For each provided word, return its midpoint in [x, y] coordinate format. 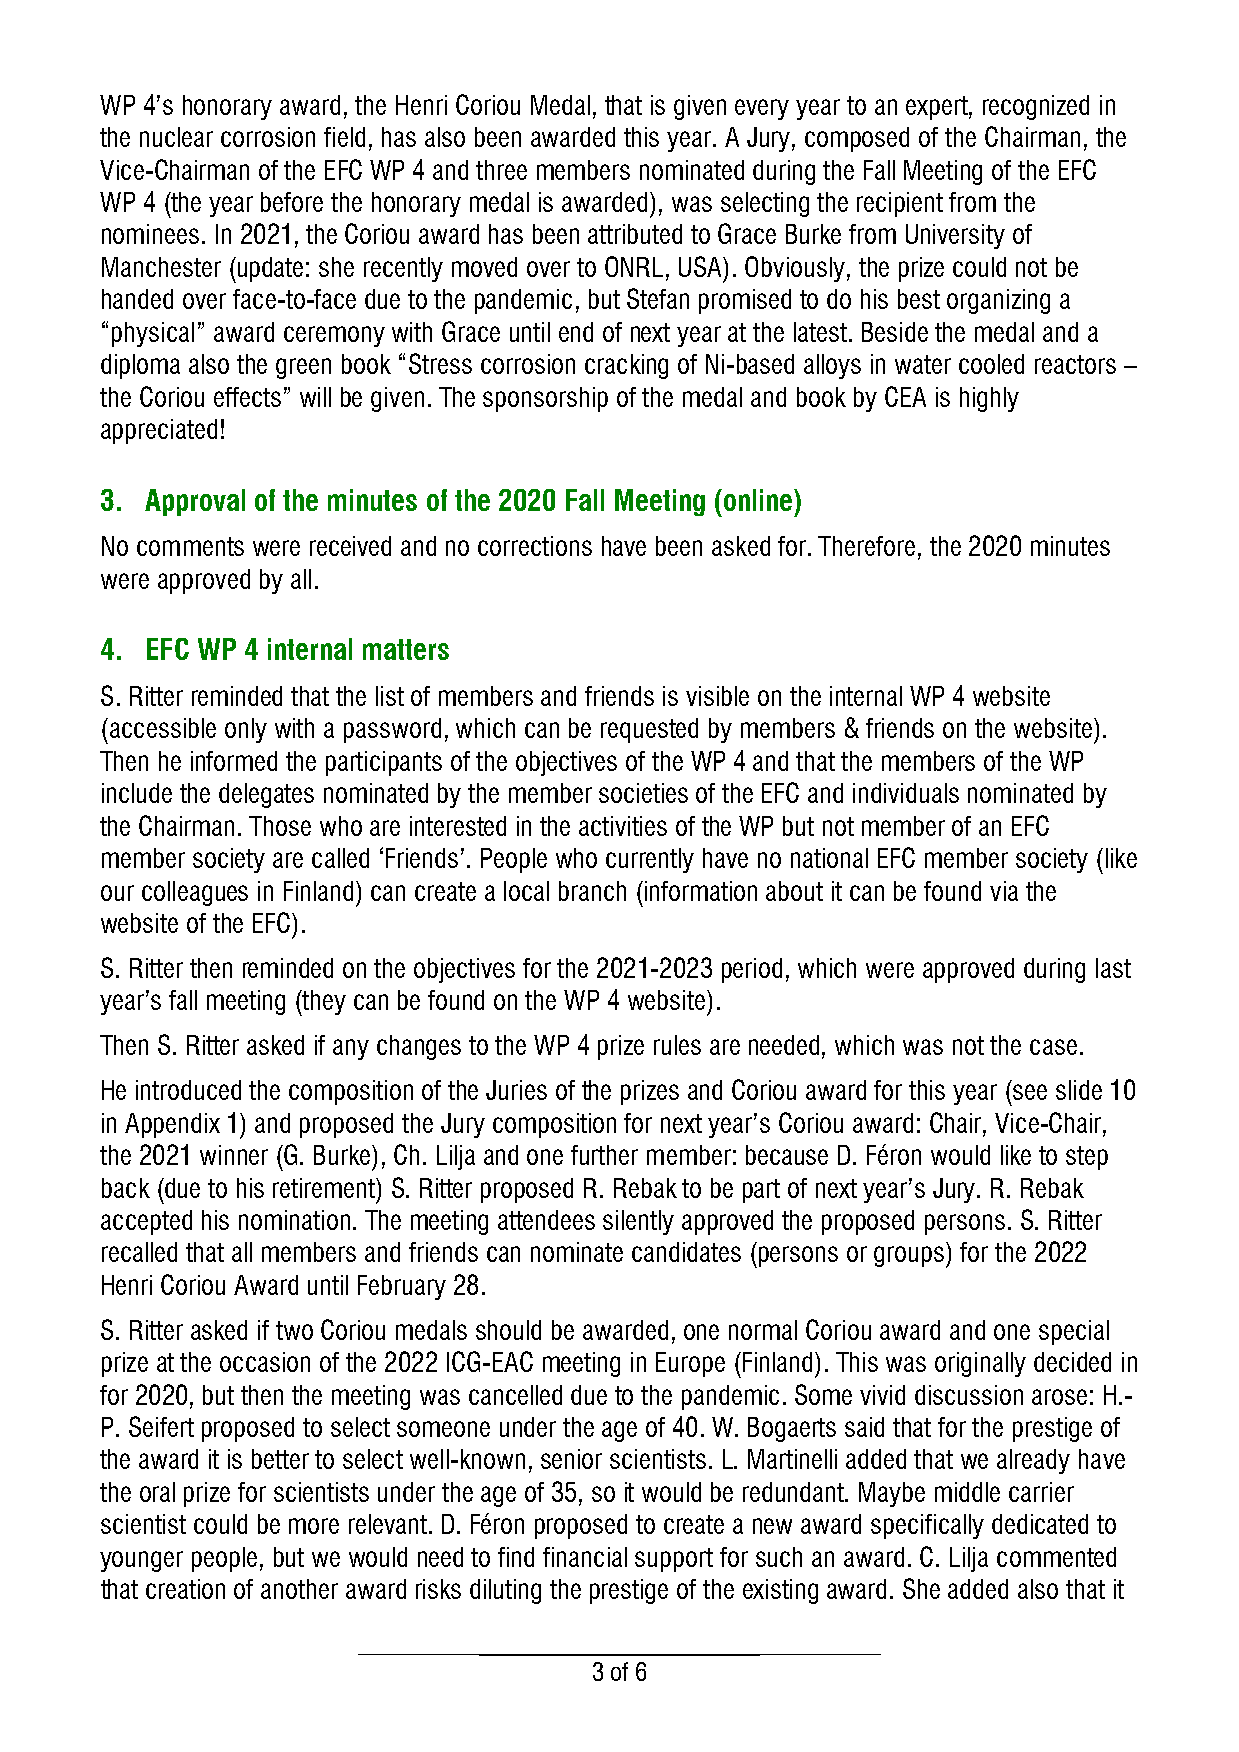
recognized [1036, 107]
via [1004, 891]
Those [280, 826]
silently [638, 1222]
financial [585, 1557]
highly [989, 399]
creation [185, 1589]
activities [623, 826]
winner [234, 1155]
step [1087, 1158]
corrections [535, 546]
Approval [195, 502]
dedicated [1040, 1524]
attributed [635, 234]
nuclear [176, 137]
